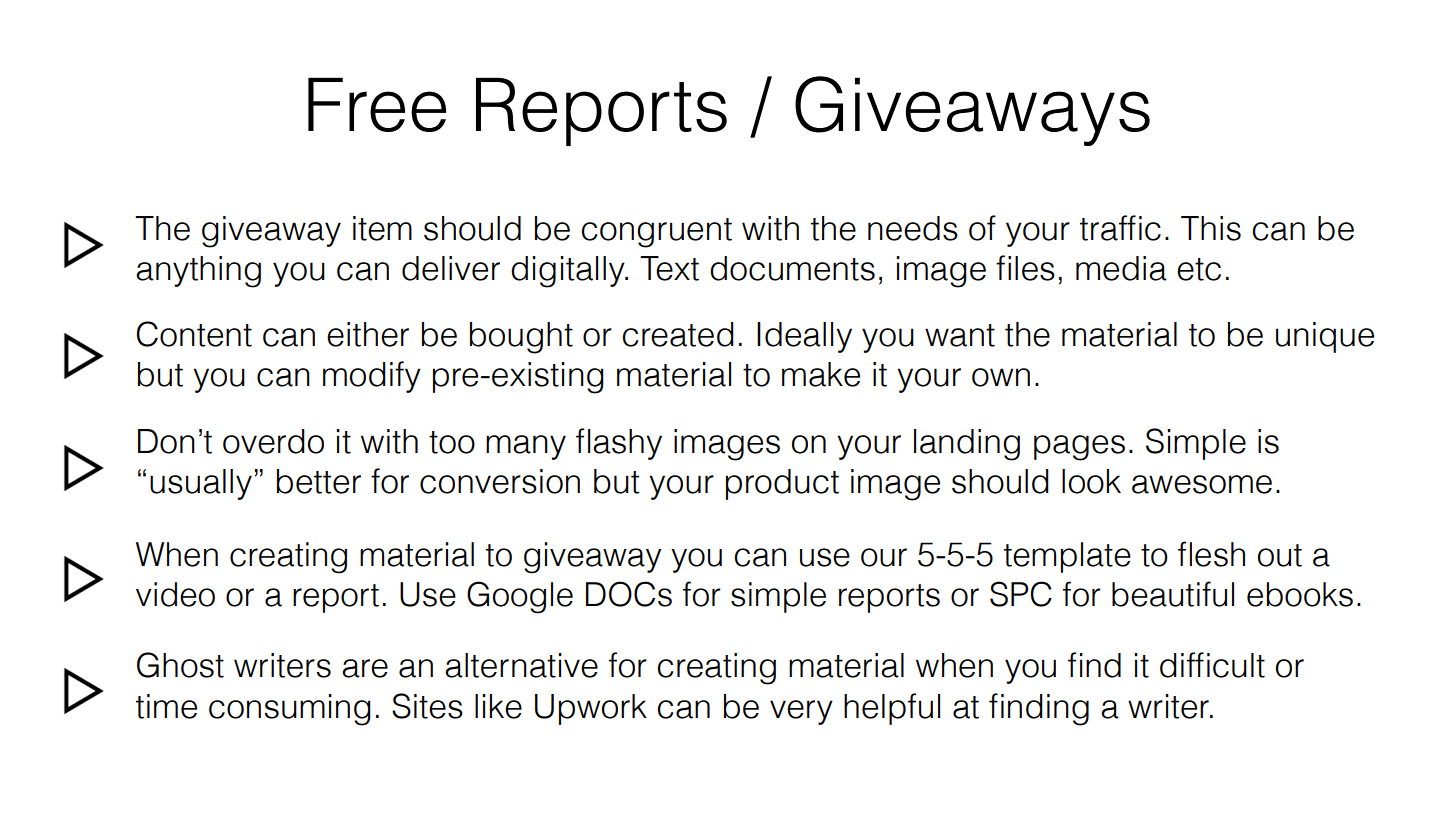 The width and height of the document is (1456, 819). I want to click on consuming, so click(290, 710).
